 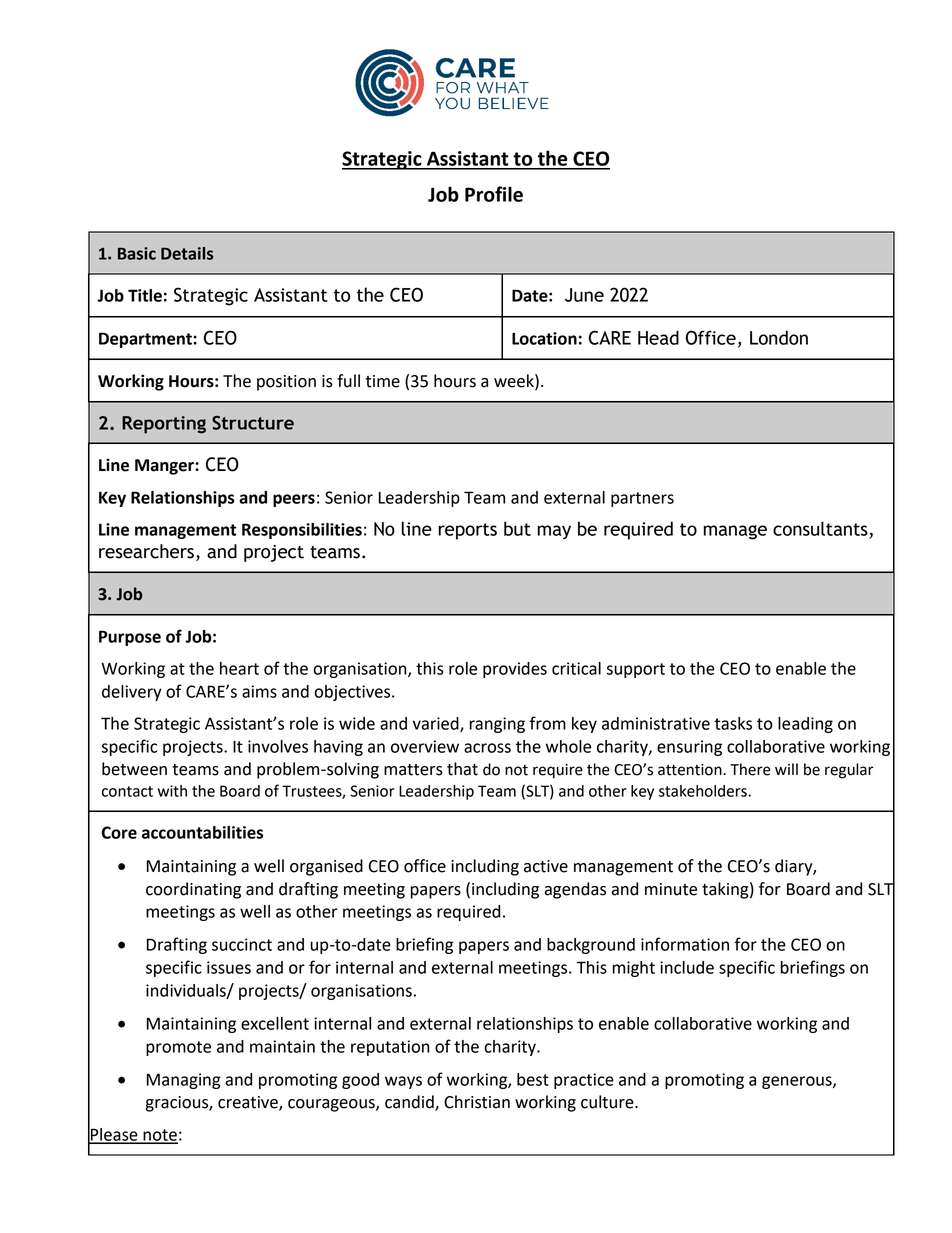 I want to click on stakeholders, so click(x=704, y=791).
